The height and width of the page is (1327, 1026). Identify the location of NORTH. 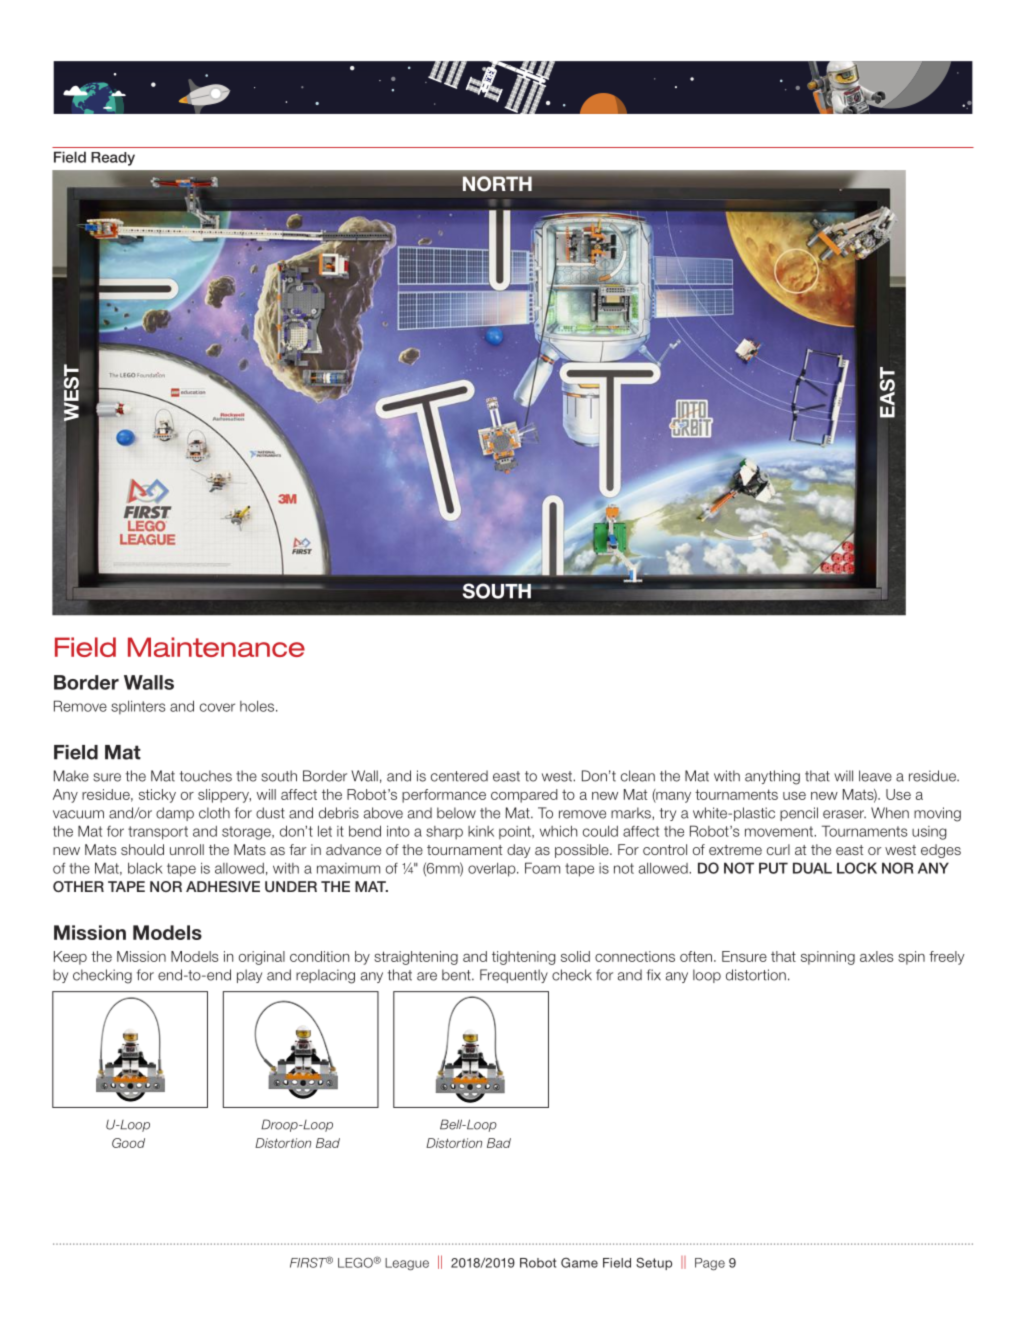
(497, 183).
